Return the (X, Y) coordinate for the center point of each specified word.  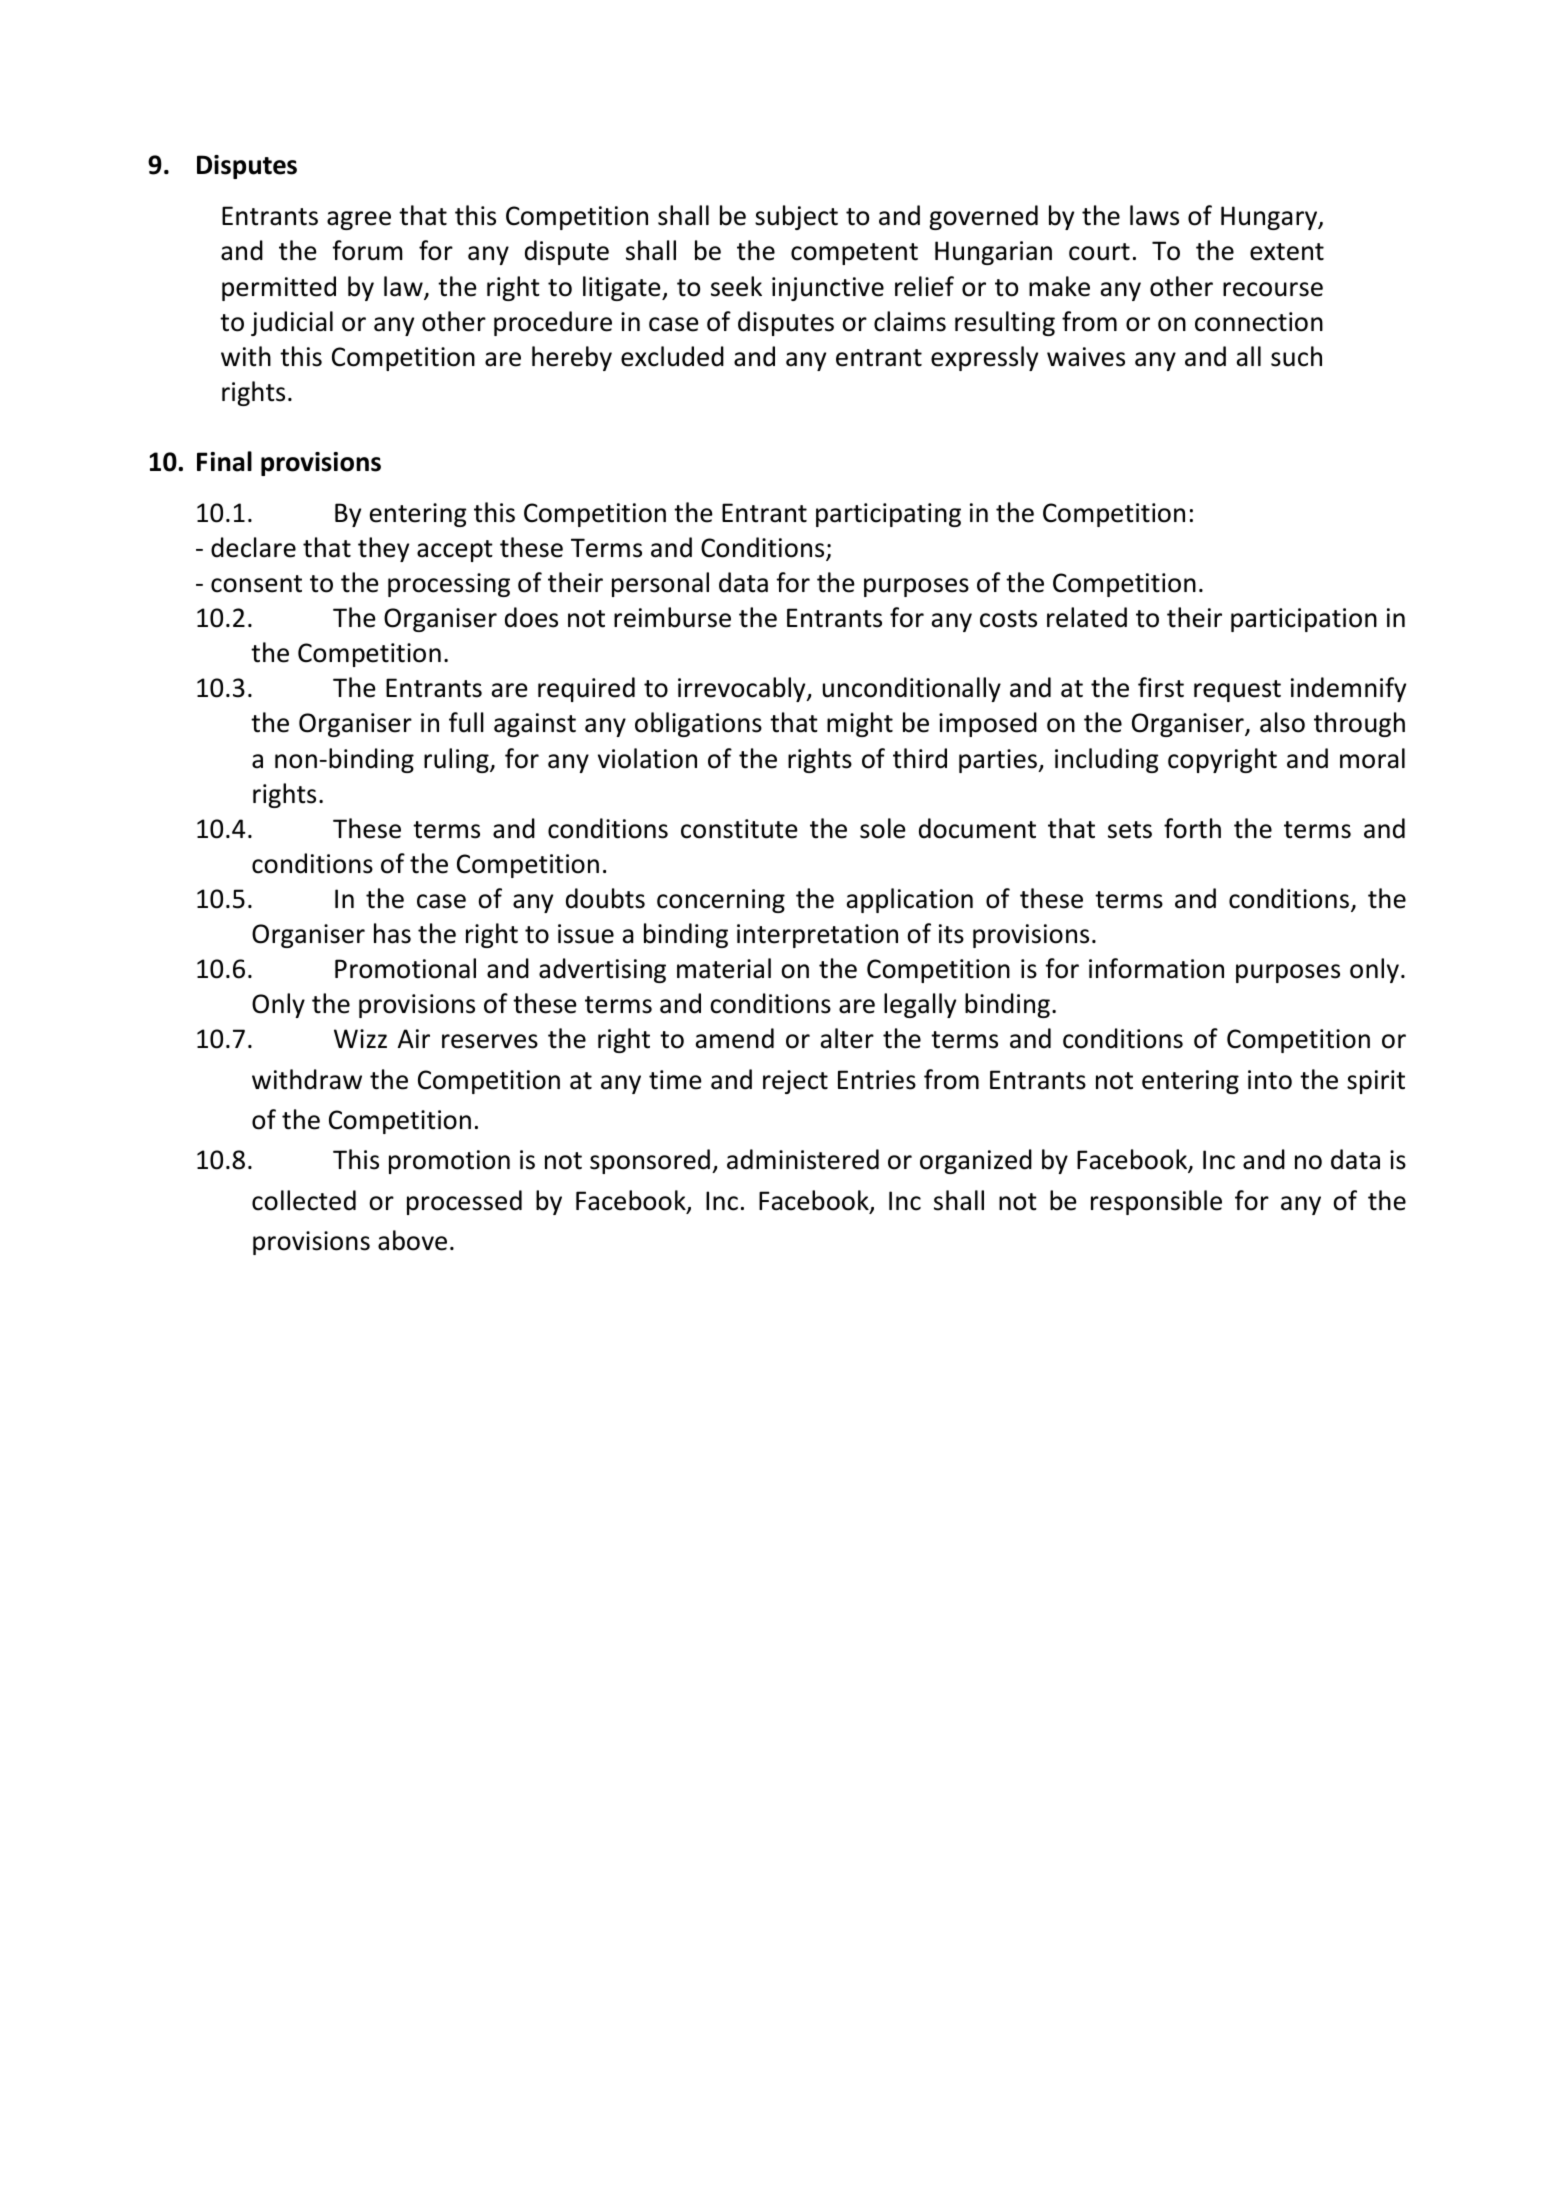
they (383, 549)
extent (1287, 252)
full (466, 722)
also (1282, 722)
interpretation (817, 936)
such (1296, 356)
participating (888, 515)
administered (803, 1159)
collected (304, 1200)
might (860, 724)
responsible (1156, 1202)
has (392, 933)
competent (854, 254)
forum (367, 250)
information (1156, 968)
